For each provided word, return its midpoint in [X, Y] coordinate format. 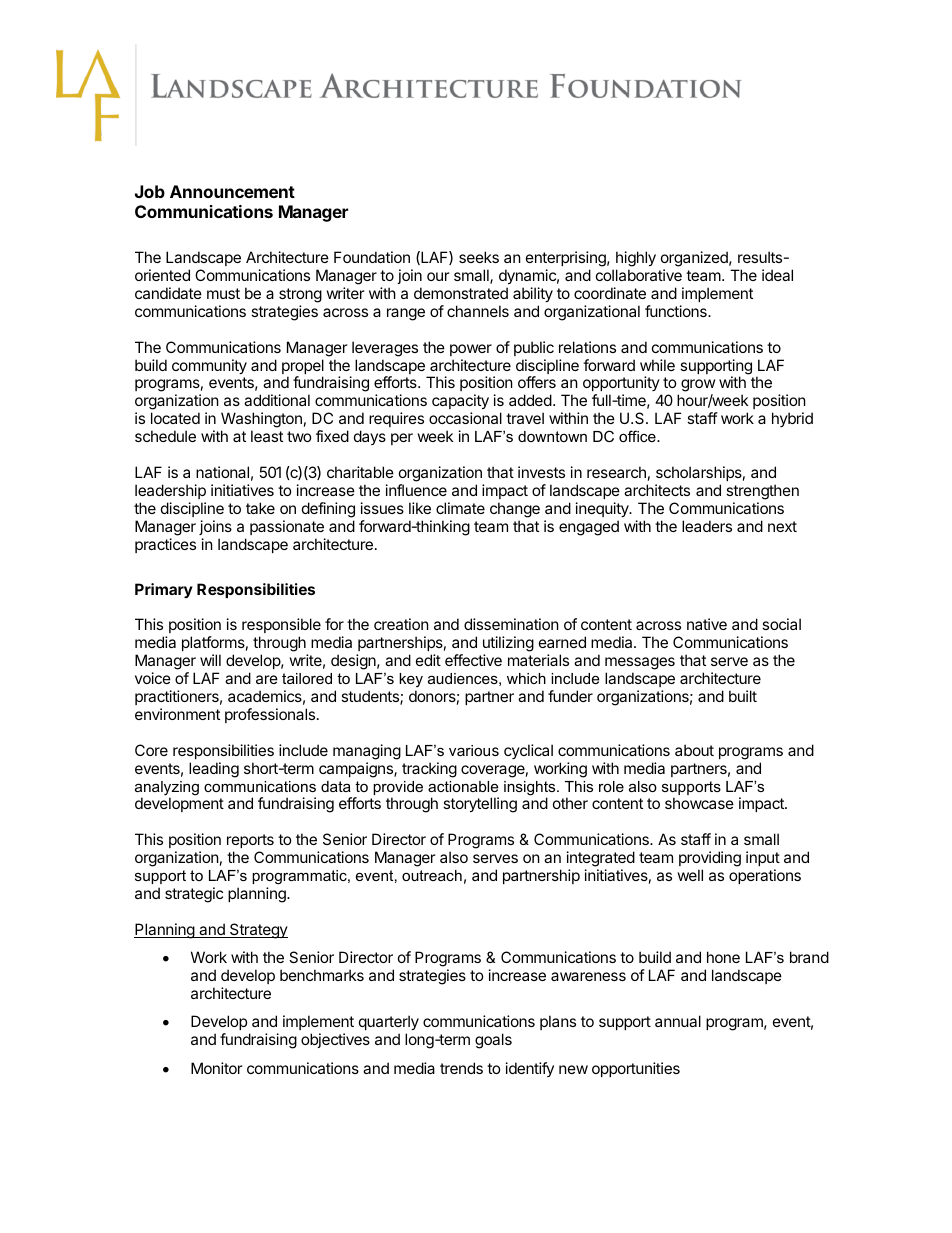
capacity [460, 403]
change [515, 510]
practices [165, 545]
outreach [432, 875]
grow [698, 387]
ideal [777, 275]
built [743, 696]
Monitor [217, 1068]
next [782, 526]
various [474, 750]
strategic [194, 895]
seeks [479, 257]
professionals [271, 715]
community [209, 366]
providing [710, 860]
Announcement [232, 191]
